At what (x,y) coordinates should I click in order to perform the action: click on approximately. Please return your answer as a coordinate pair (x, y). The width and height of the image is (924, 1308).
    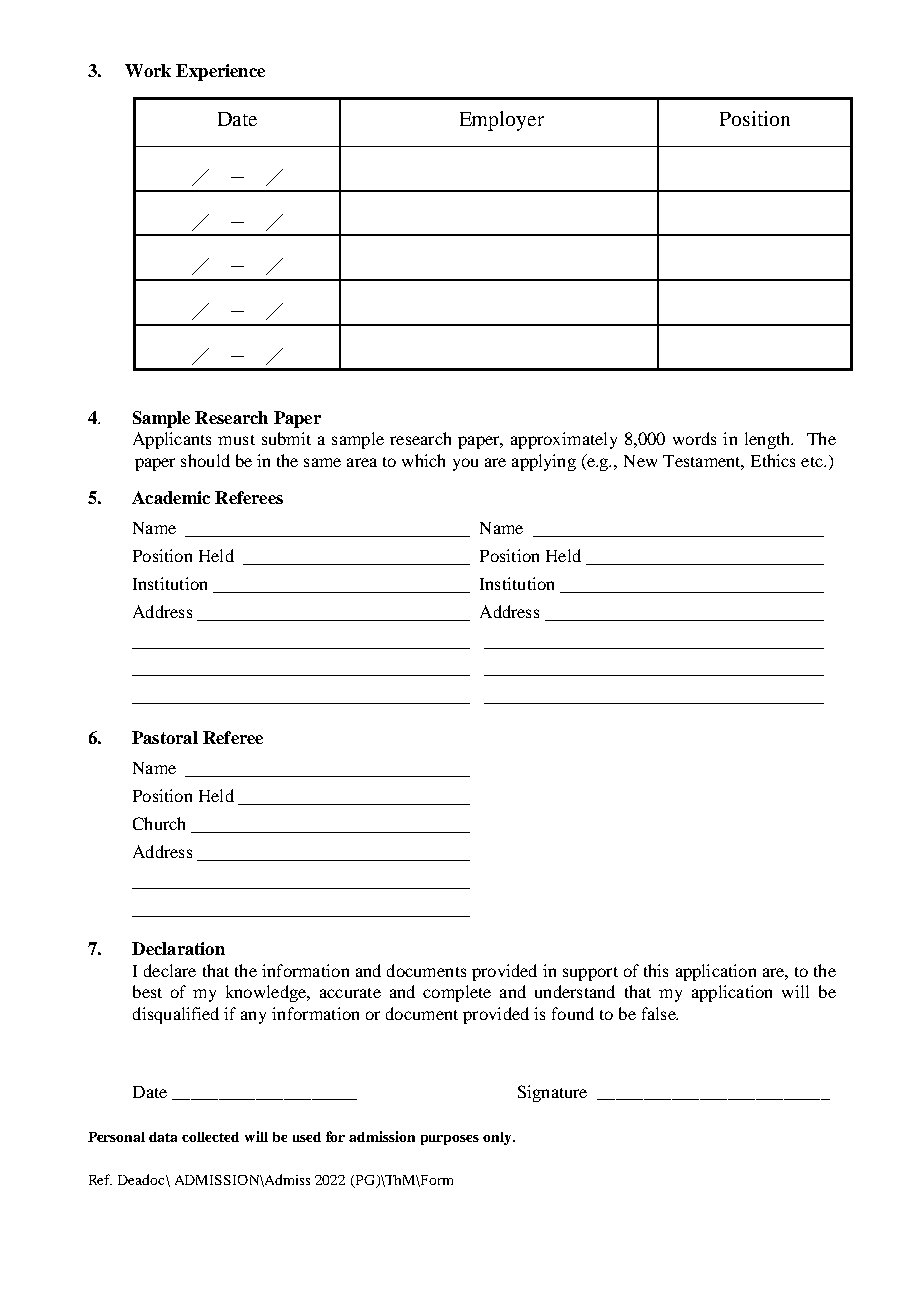
    Looking at the image, I should click on (564, 440).
